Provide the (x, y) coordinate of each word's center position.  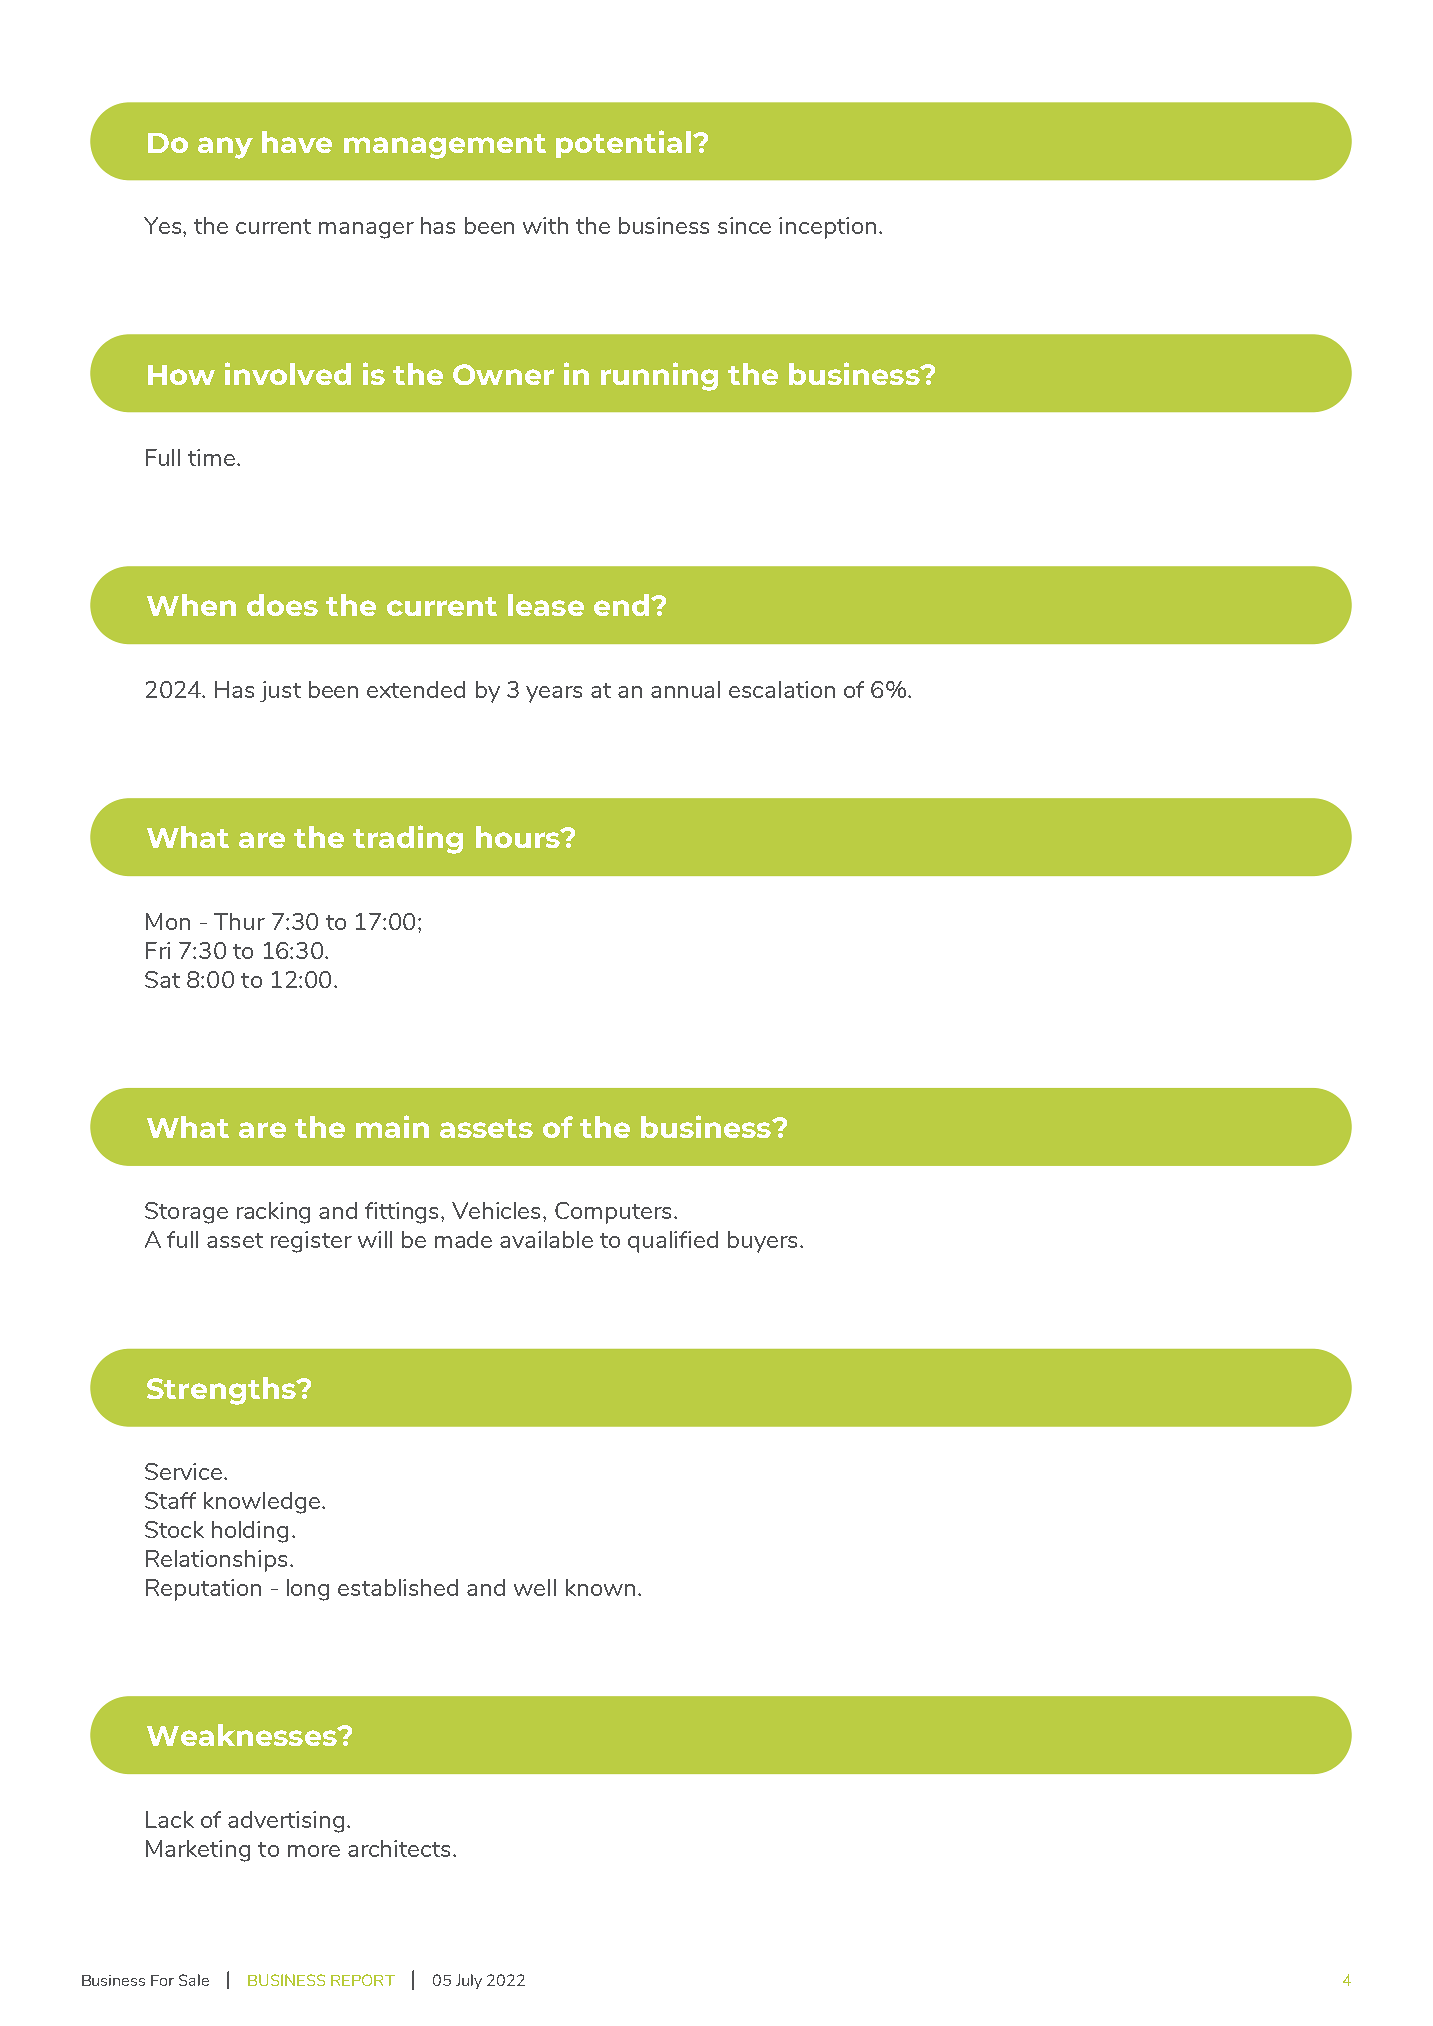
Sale (194, 1980)
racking (273, 1213)
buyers (762, 1242)
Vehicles (498, 1210)
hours (519, 837)
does (282, 605)
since (744, 225)
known (600, 1587)
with (545, 225)
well (535, 1587)
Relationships (216, 1561)
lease (546, 605)
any (225, 148)
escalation (782, 689)
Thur (239, 921)
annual (685, 689)
